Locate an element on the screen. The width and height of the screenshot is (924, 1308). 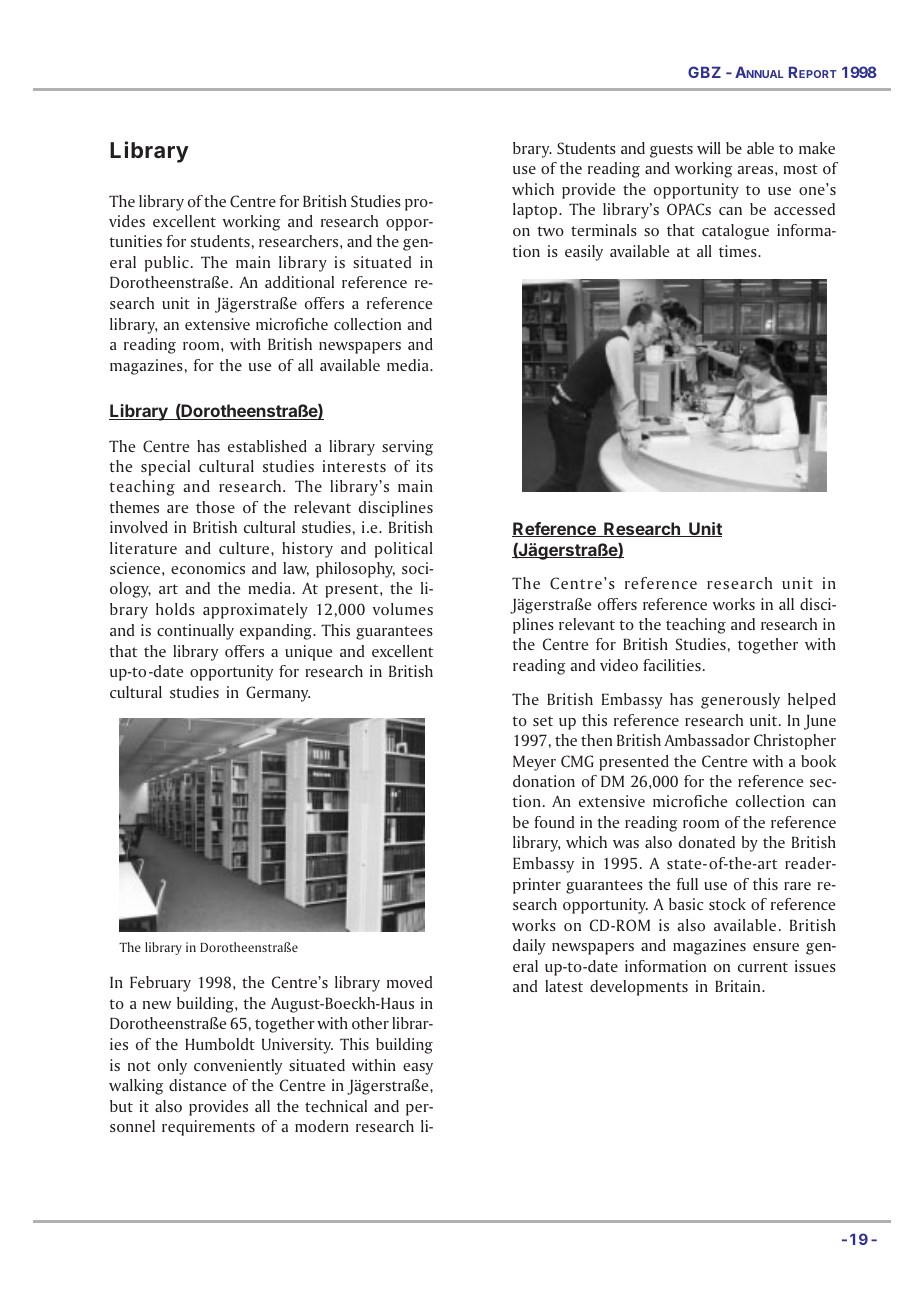
established is located at coordinates (267, 446).
